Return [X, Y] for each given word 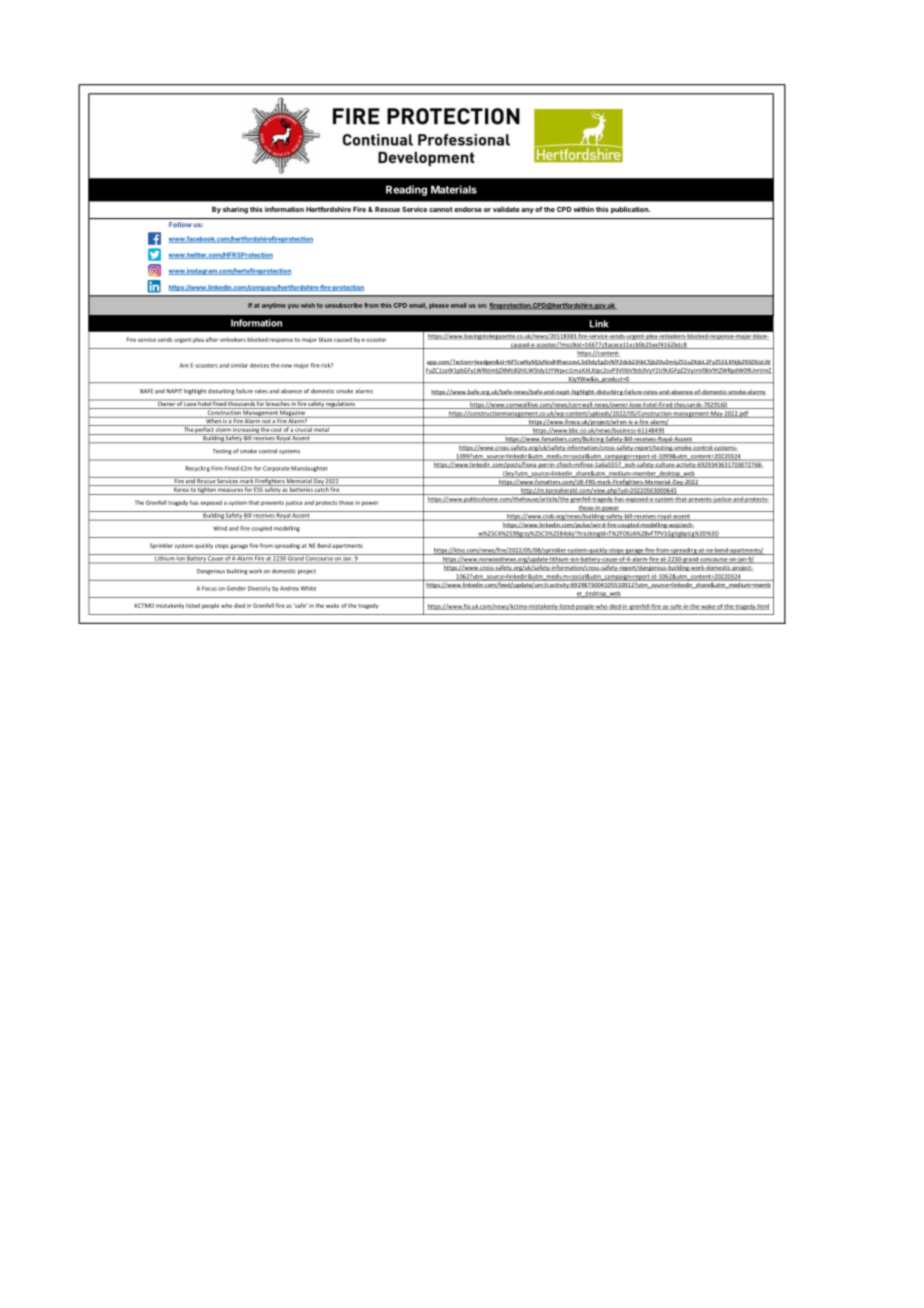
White [308, 588]
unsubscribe [343, 305]
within [583, 209]
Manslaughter [309, 469]
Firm [217, 468]
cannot [441, 209]
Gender [236, 588]
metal [322, 428]
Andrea [289, 588]
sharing [235, 210]
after [212, 339]
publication [630, 210]
